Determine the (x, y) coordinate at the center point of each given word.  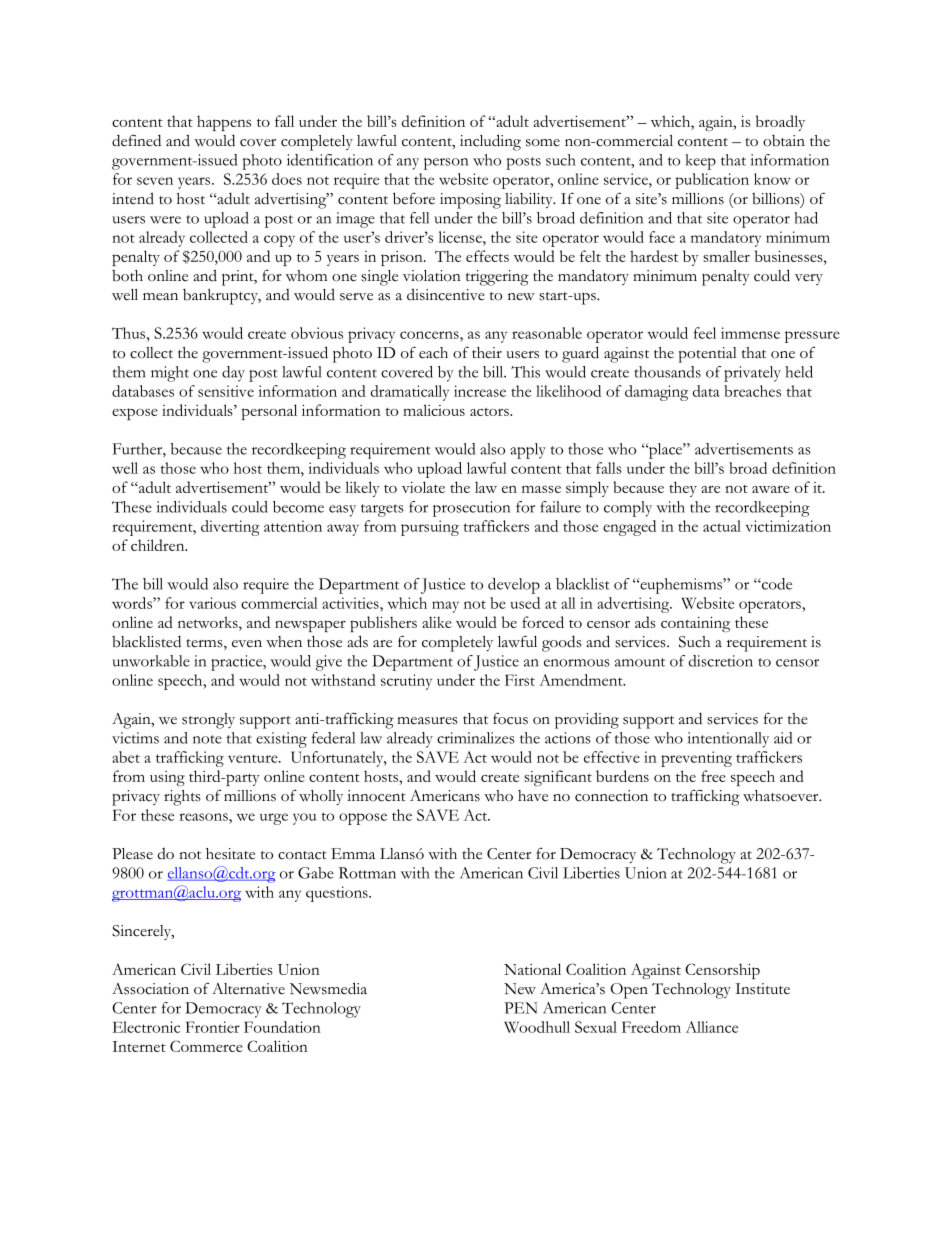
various (212, 603)
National (532, 969)
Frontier (213, 1027)
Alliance (712, 1027)
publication (712, 181)
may (445, 607)
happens (224, 123)
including (490, 142)
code (776, 584)
